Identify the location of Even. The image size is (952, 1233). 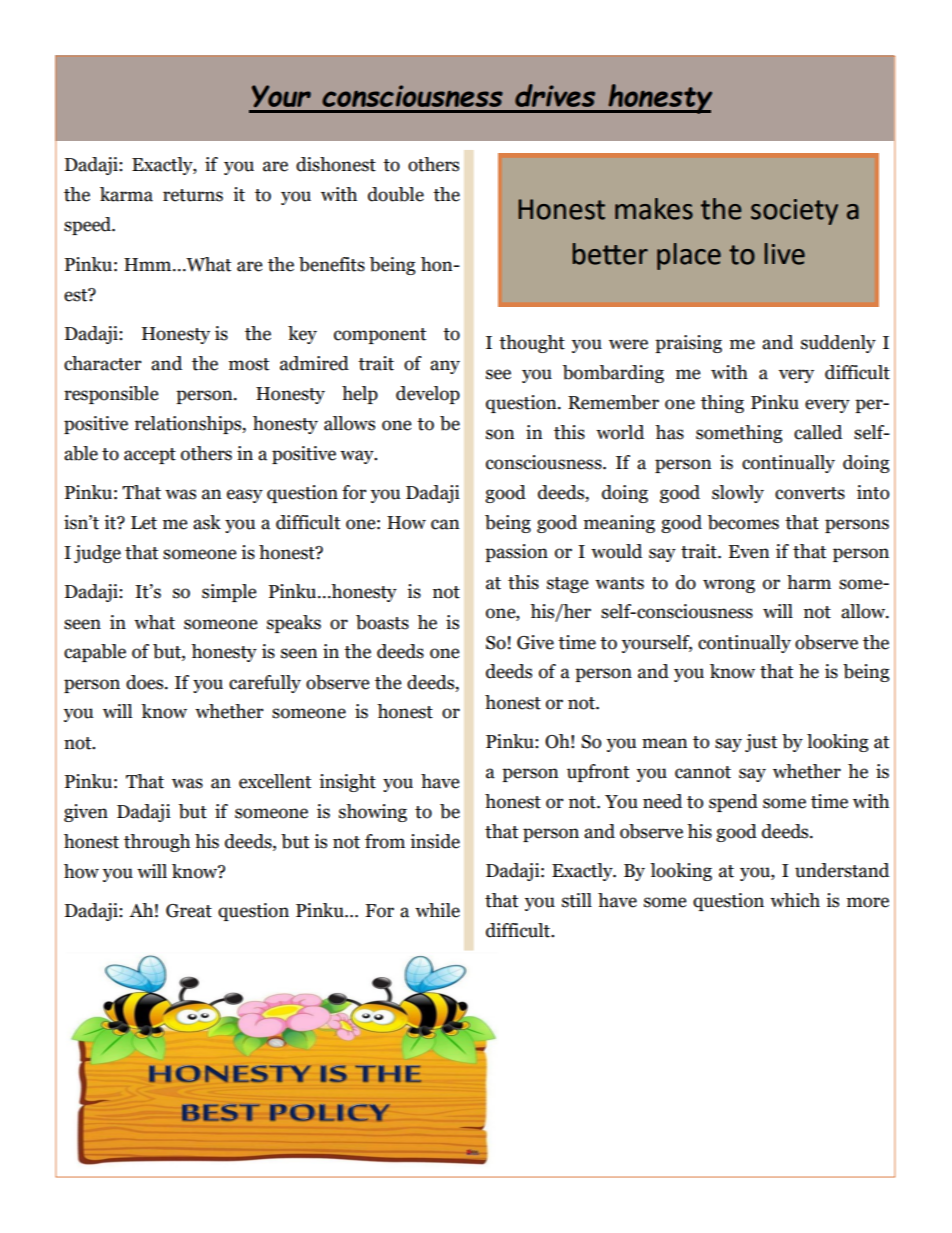
(749, 552).
